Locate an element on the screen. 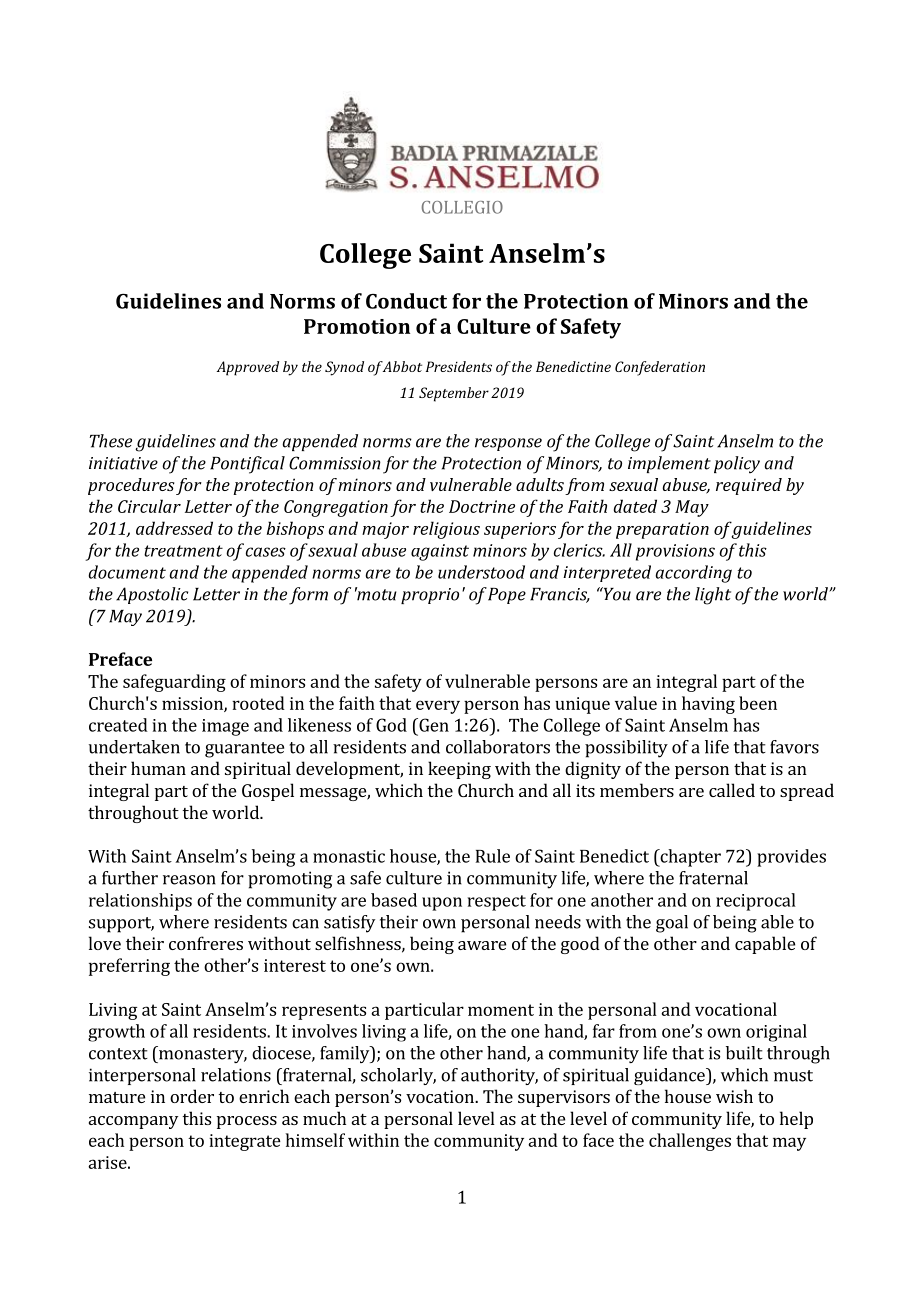  wish is located at coordinates (734, 1096).
